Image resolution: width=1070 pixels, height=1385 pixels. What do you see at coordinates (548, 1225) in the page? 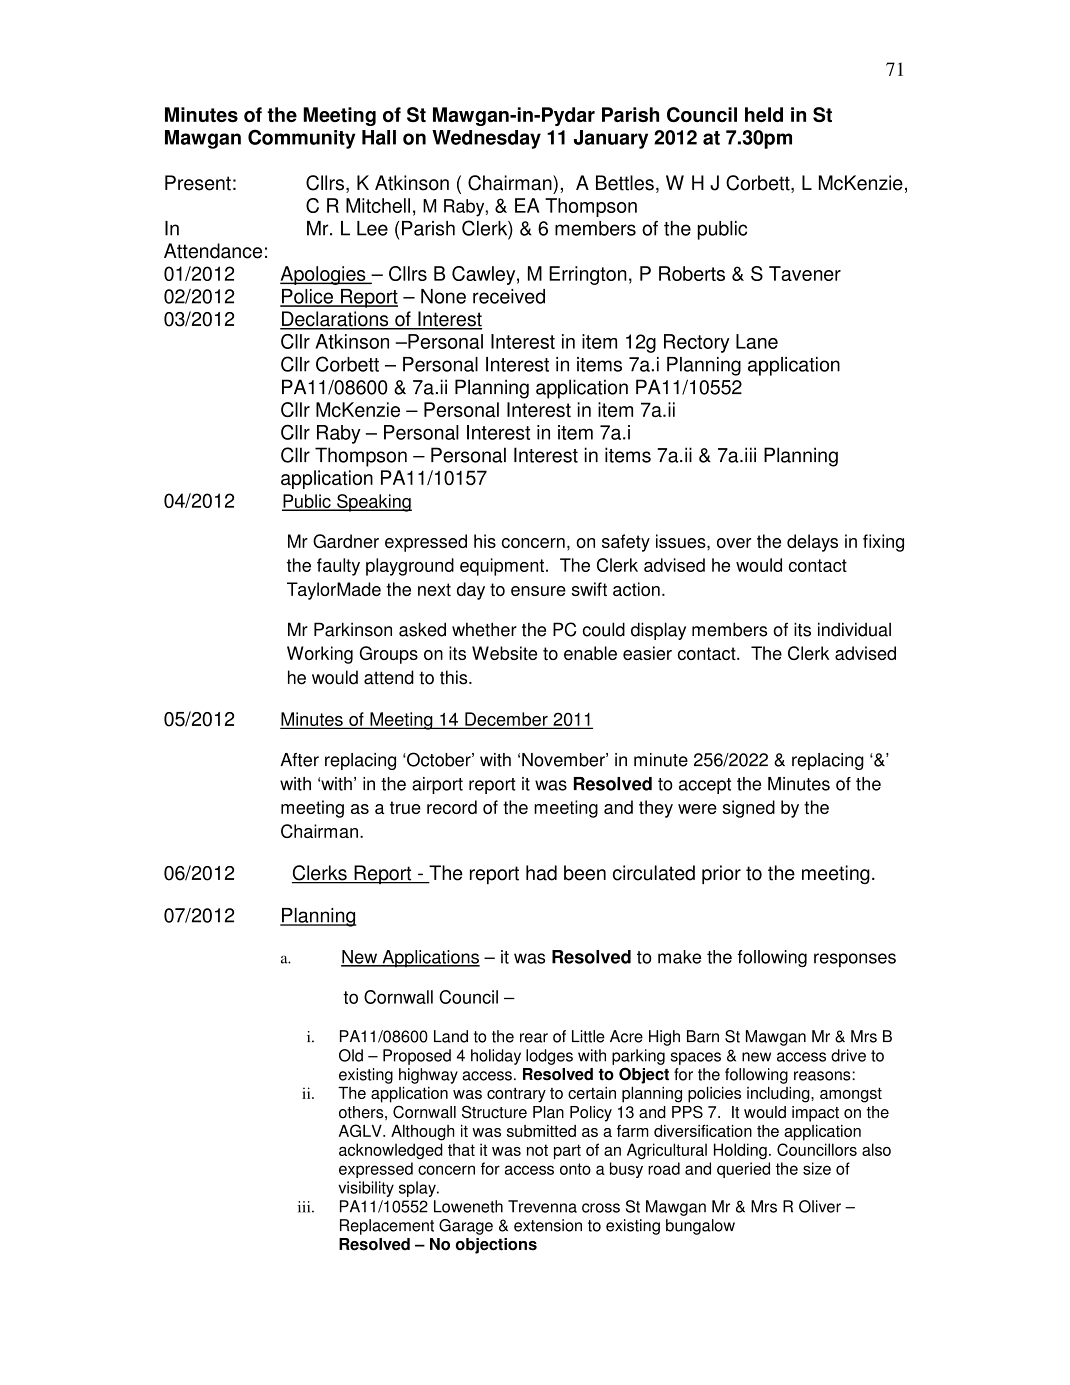
I see `extension` at bounding box center [548, 1225].
